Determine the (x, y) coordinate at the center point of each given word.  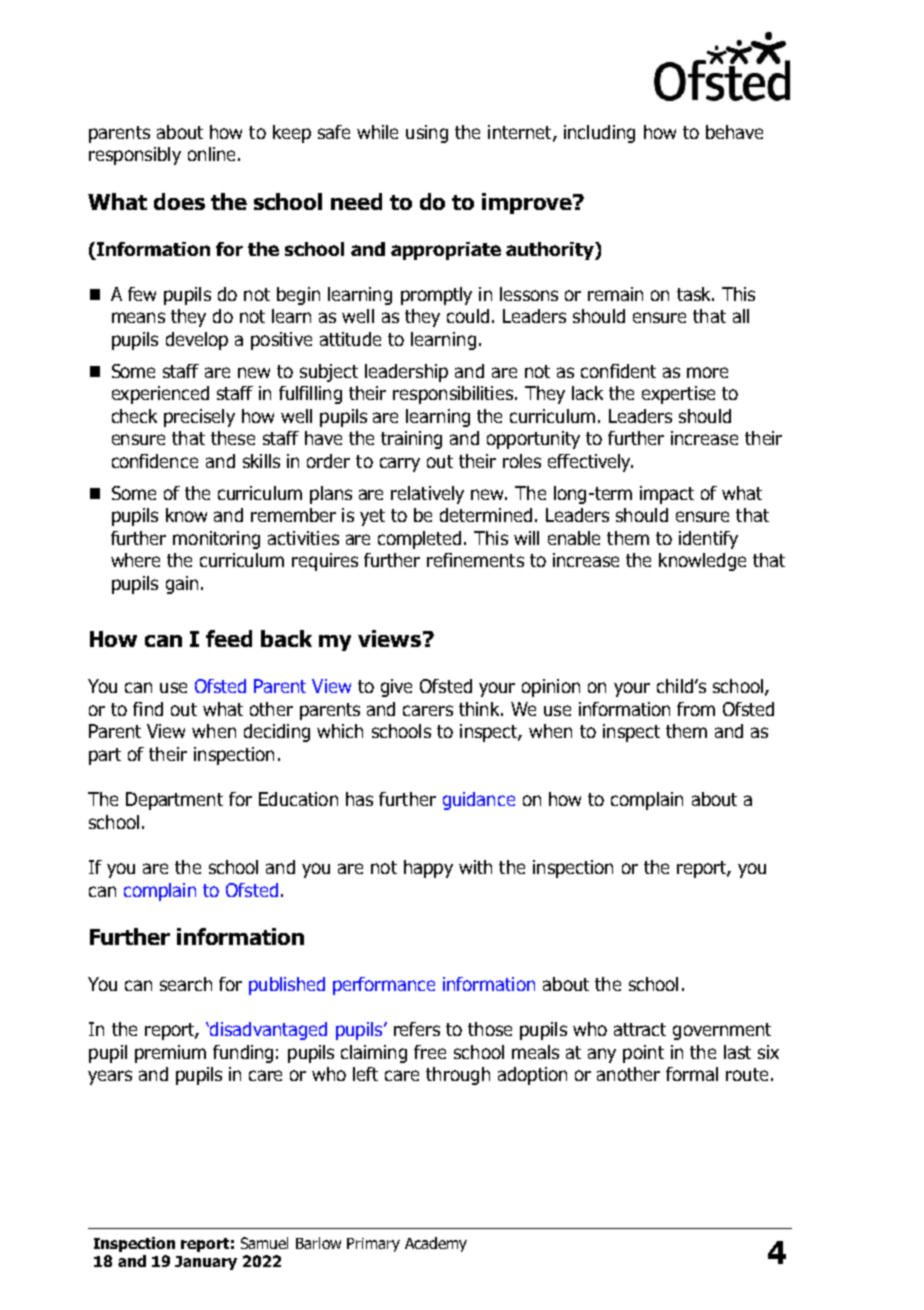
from (696, 709)
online (211, 154)
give (396, 688)
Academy (436, 1244)
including (599, 134)
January (206, 1263)
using (427, 134)
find (148, 709)
